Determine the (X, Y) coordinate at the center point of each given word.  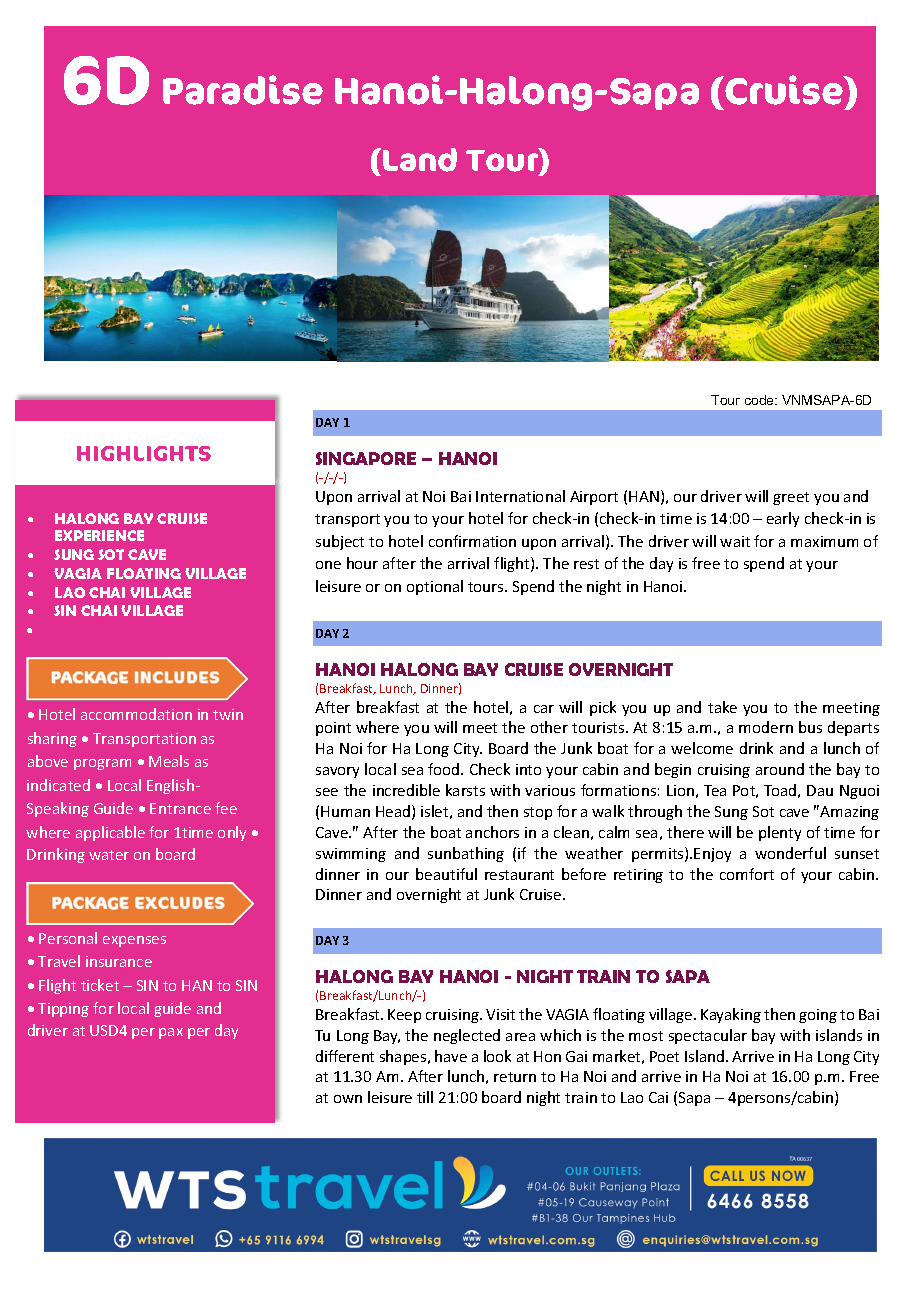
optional (435, 587)
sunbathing (466, 854)
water (109, 855)
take (722, 707)
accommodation (136, 714)
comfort (747, 874)
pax (171, 1033)
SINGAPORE (366, 458)
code (761, 400)
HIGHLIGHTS (144, 453)
